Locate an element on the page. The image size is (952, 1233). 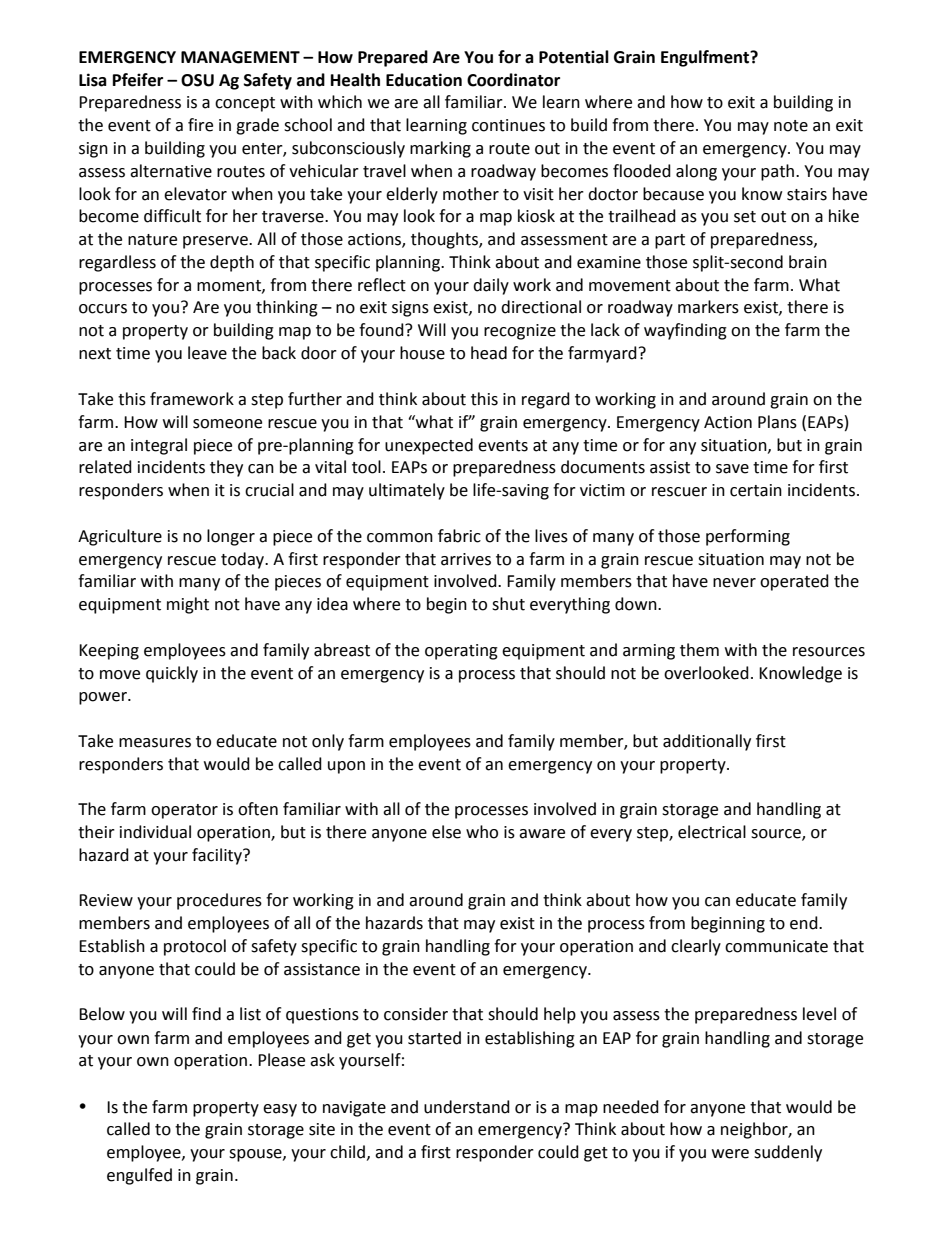
shut is located at coordinates (508, 604).
